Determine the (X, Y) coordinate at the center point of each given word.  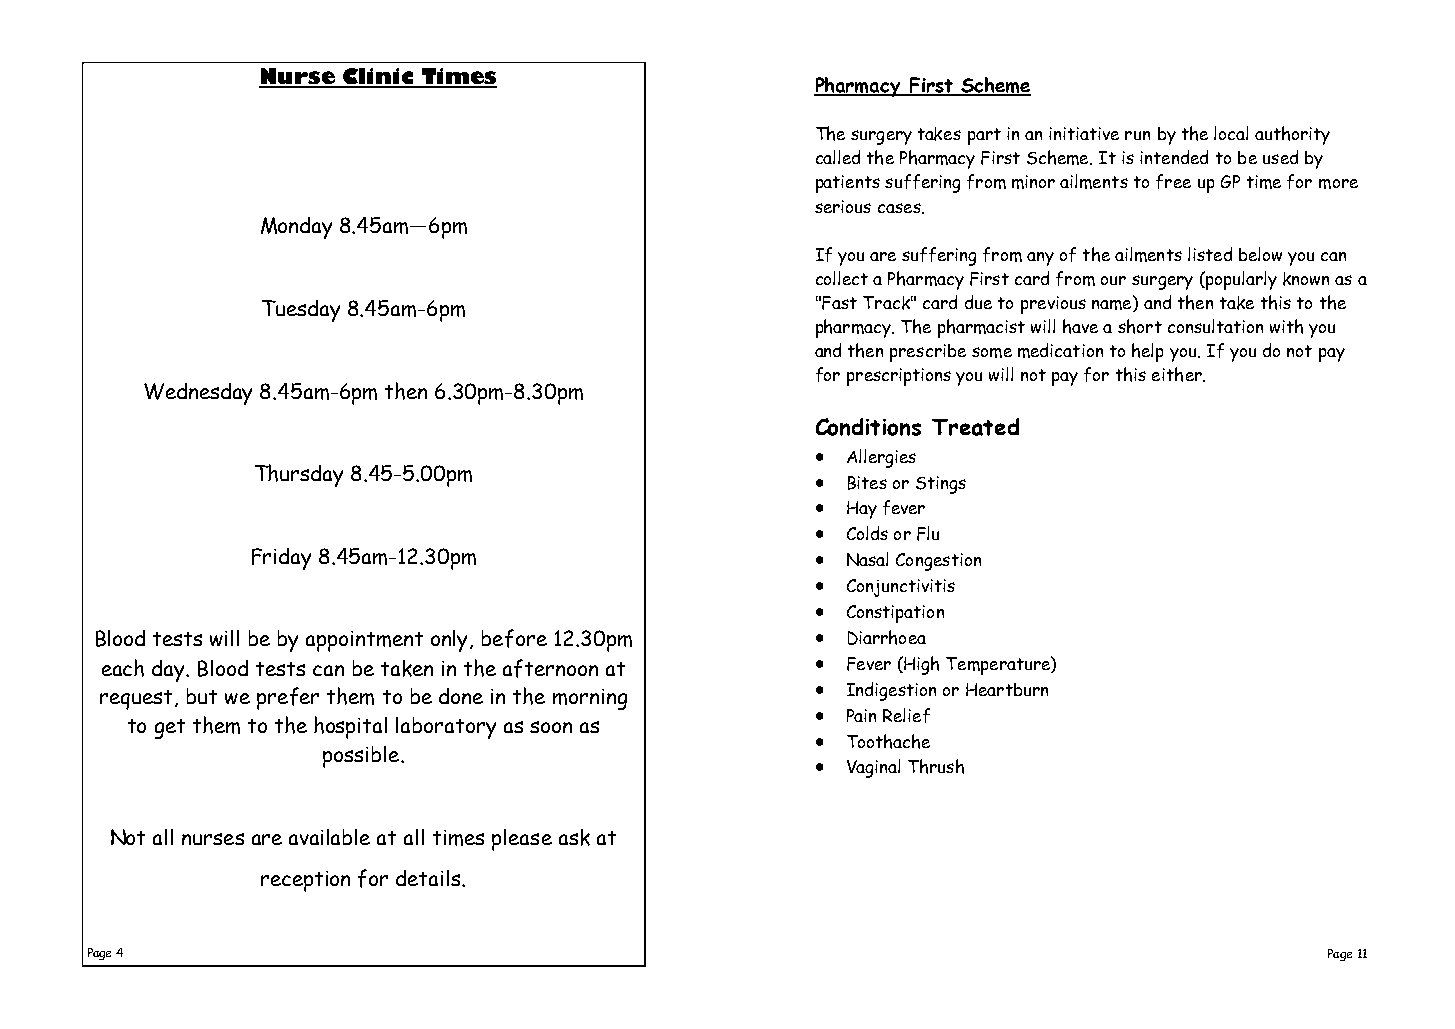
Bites (867, 483)
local (1231, 133)
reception (305, 881)
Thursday (299, 475)
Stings (941, 485)
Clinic (378, 77)
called (838, 157)
